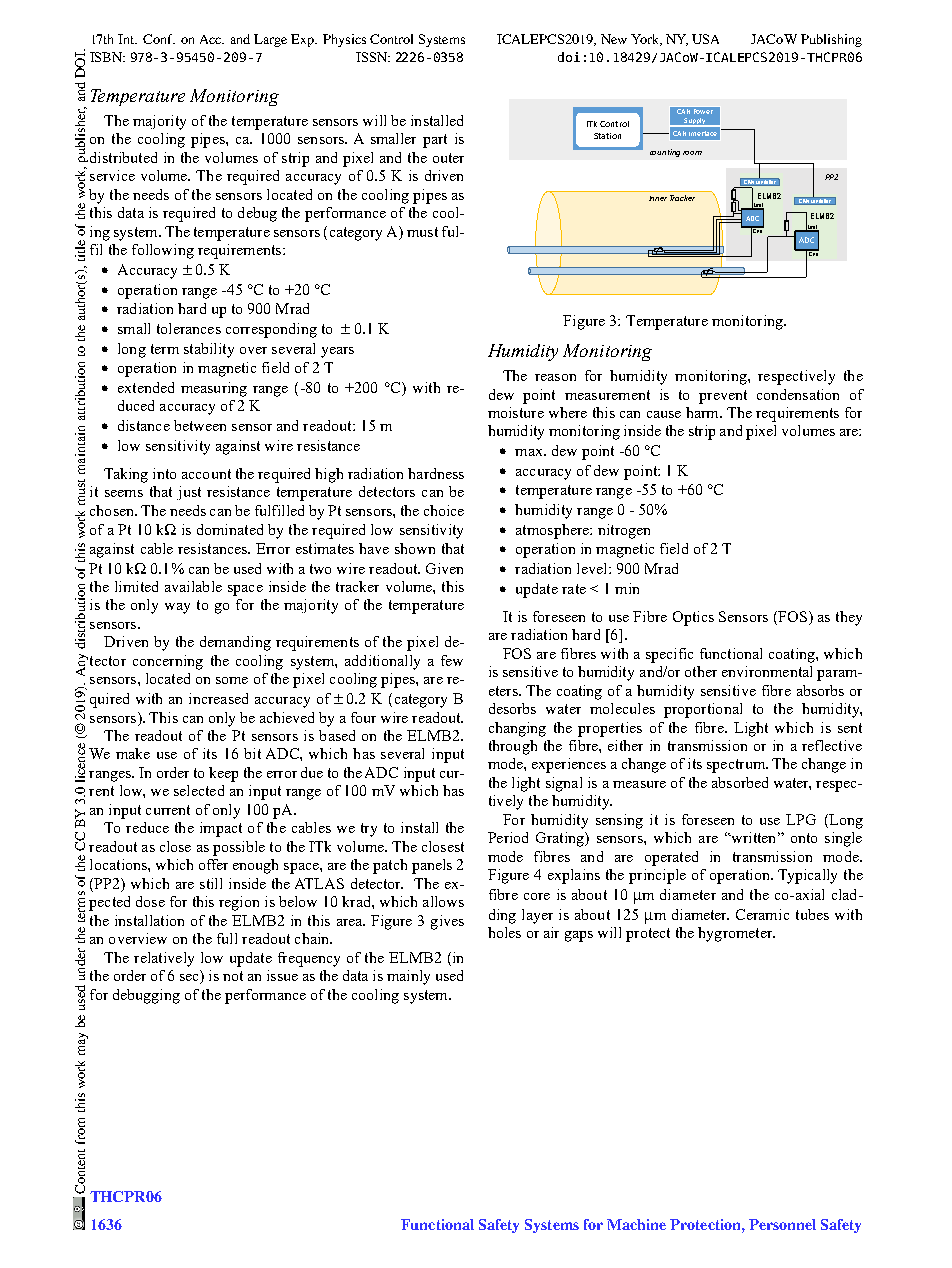 The image size is (952, 1268). Describe the element at coordinates (782, 1224) in the screenshot. I see `Personnel` at that location.
